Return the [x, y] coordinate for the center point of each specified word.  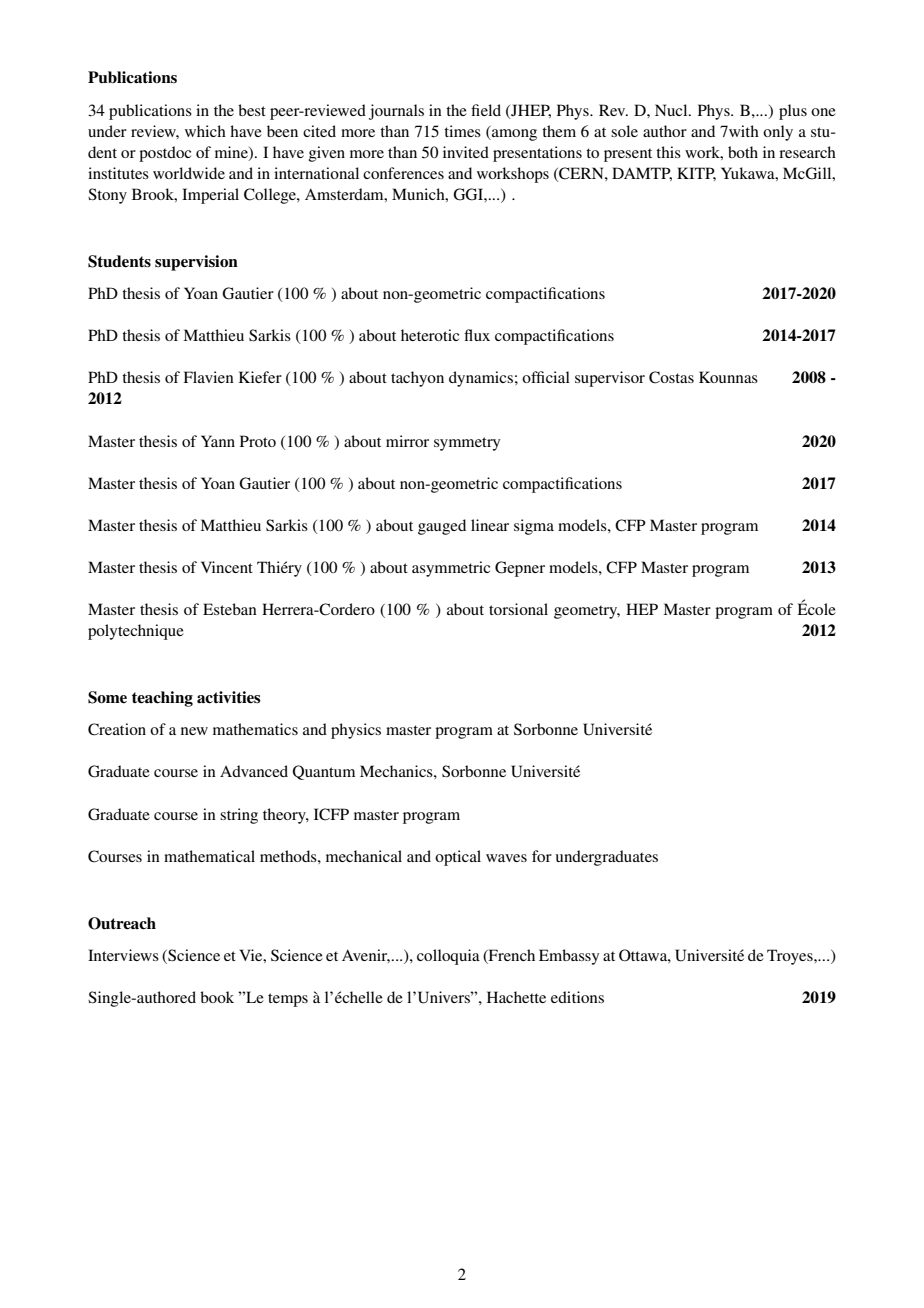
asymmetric [451, 569]
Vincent [227, 567]
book [217, 997]
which [205, 131]
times [462, 131]
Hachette [516, 997]
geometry [587, 612]
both [743, 152]
